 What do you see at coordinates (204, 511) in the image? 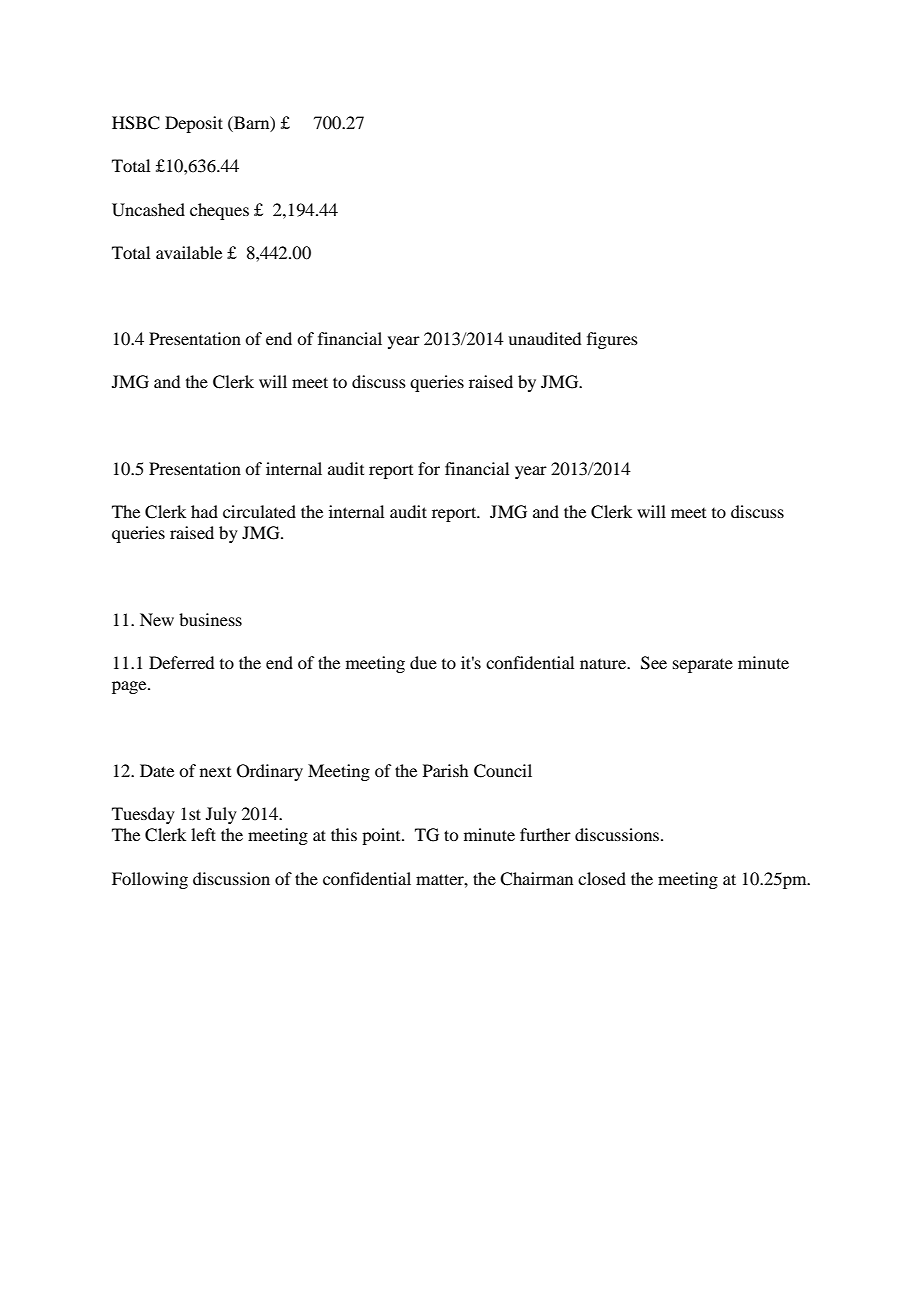
I see `had` at bounding box center [204, 511].
